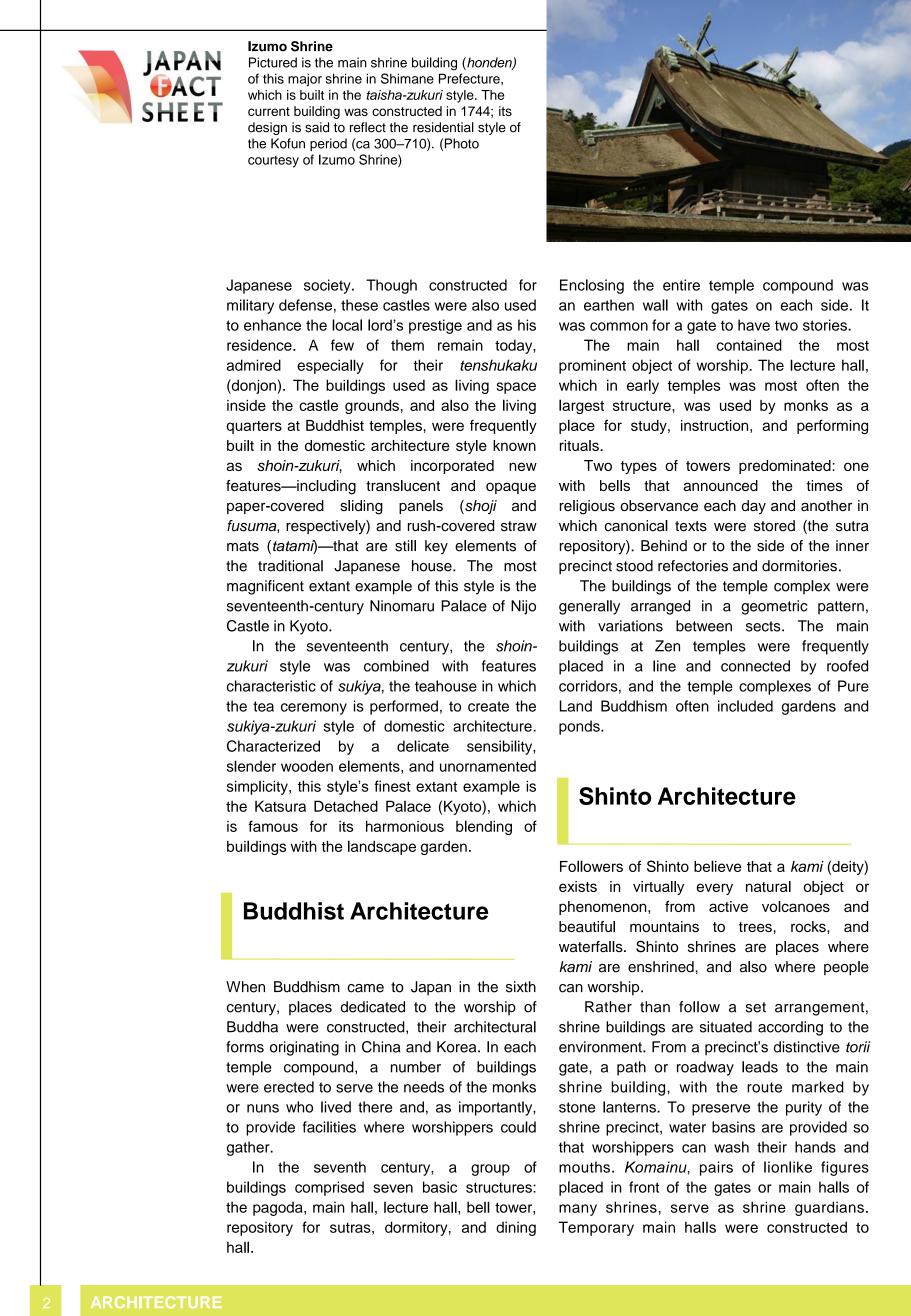  Describe the element at coordinates (749, 345) in the screenshot. I see `contained` at that location.
